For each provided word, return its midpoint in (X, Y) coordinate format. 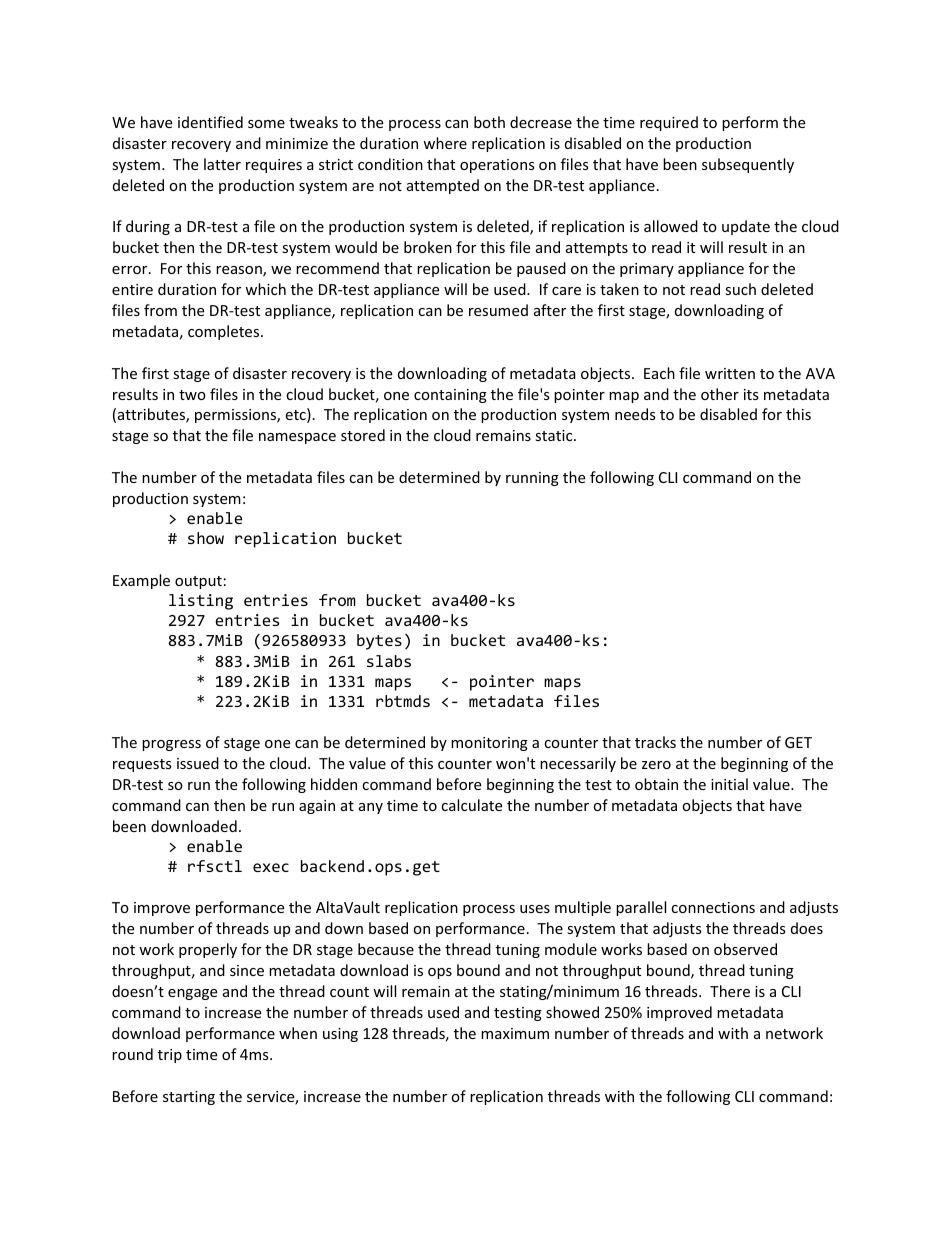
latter (222, 164)
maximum (515, 1033)
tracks (655, 742)
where (445, 143)
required (669, 123)
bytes (379, 642)
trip (170, 1056)
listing (201, 602)
